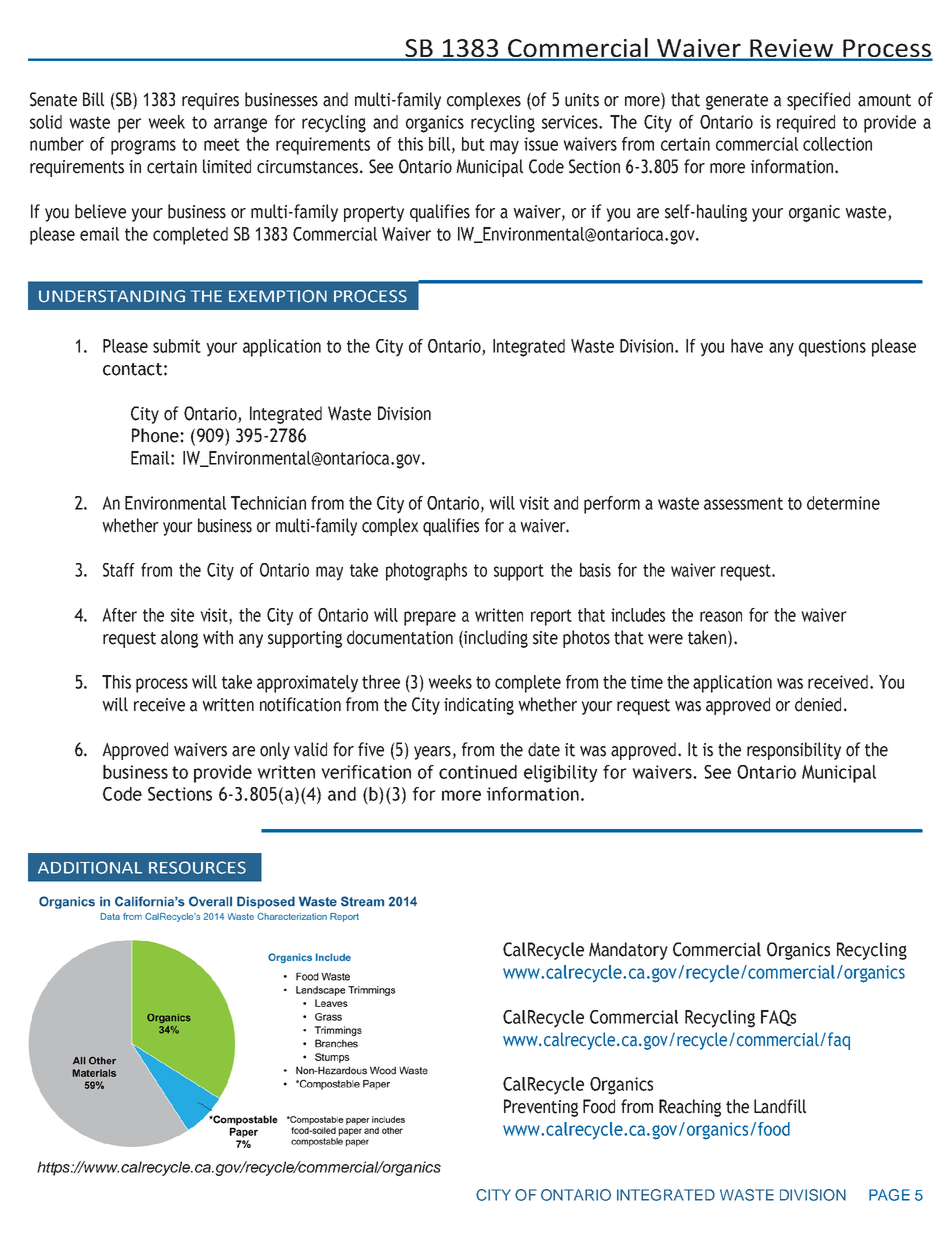 Image resolution: width=952 pixels, height=1233 pixels. What do you see at coordinates (721, 616) in the page?
I see `reason` at bounding box center [721, 616].
